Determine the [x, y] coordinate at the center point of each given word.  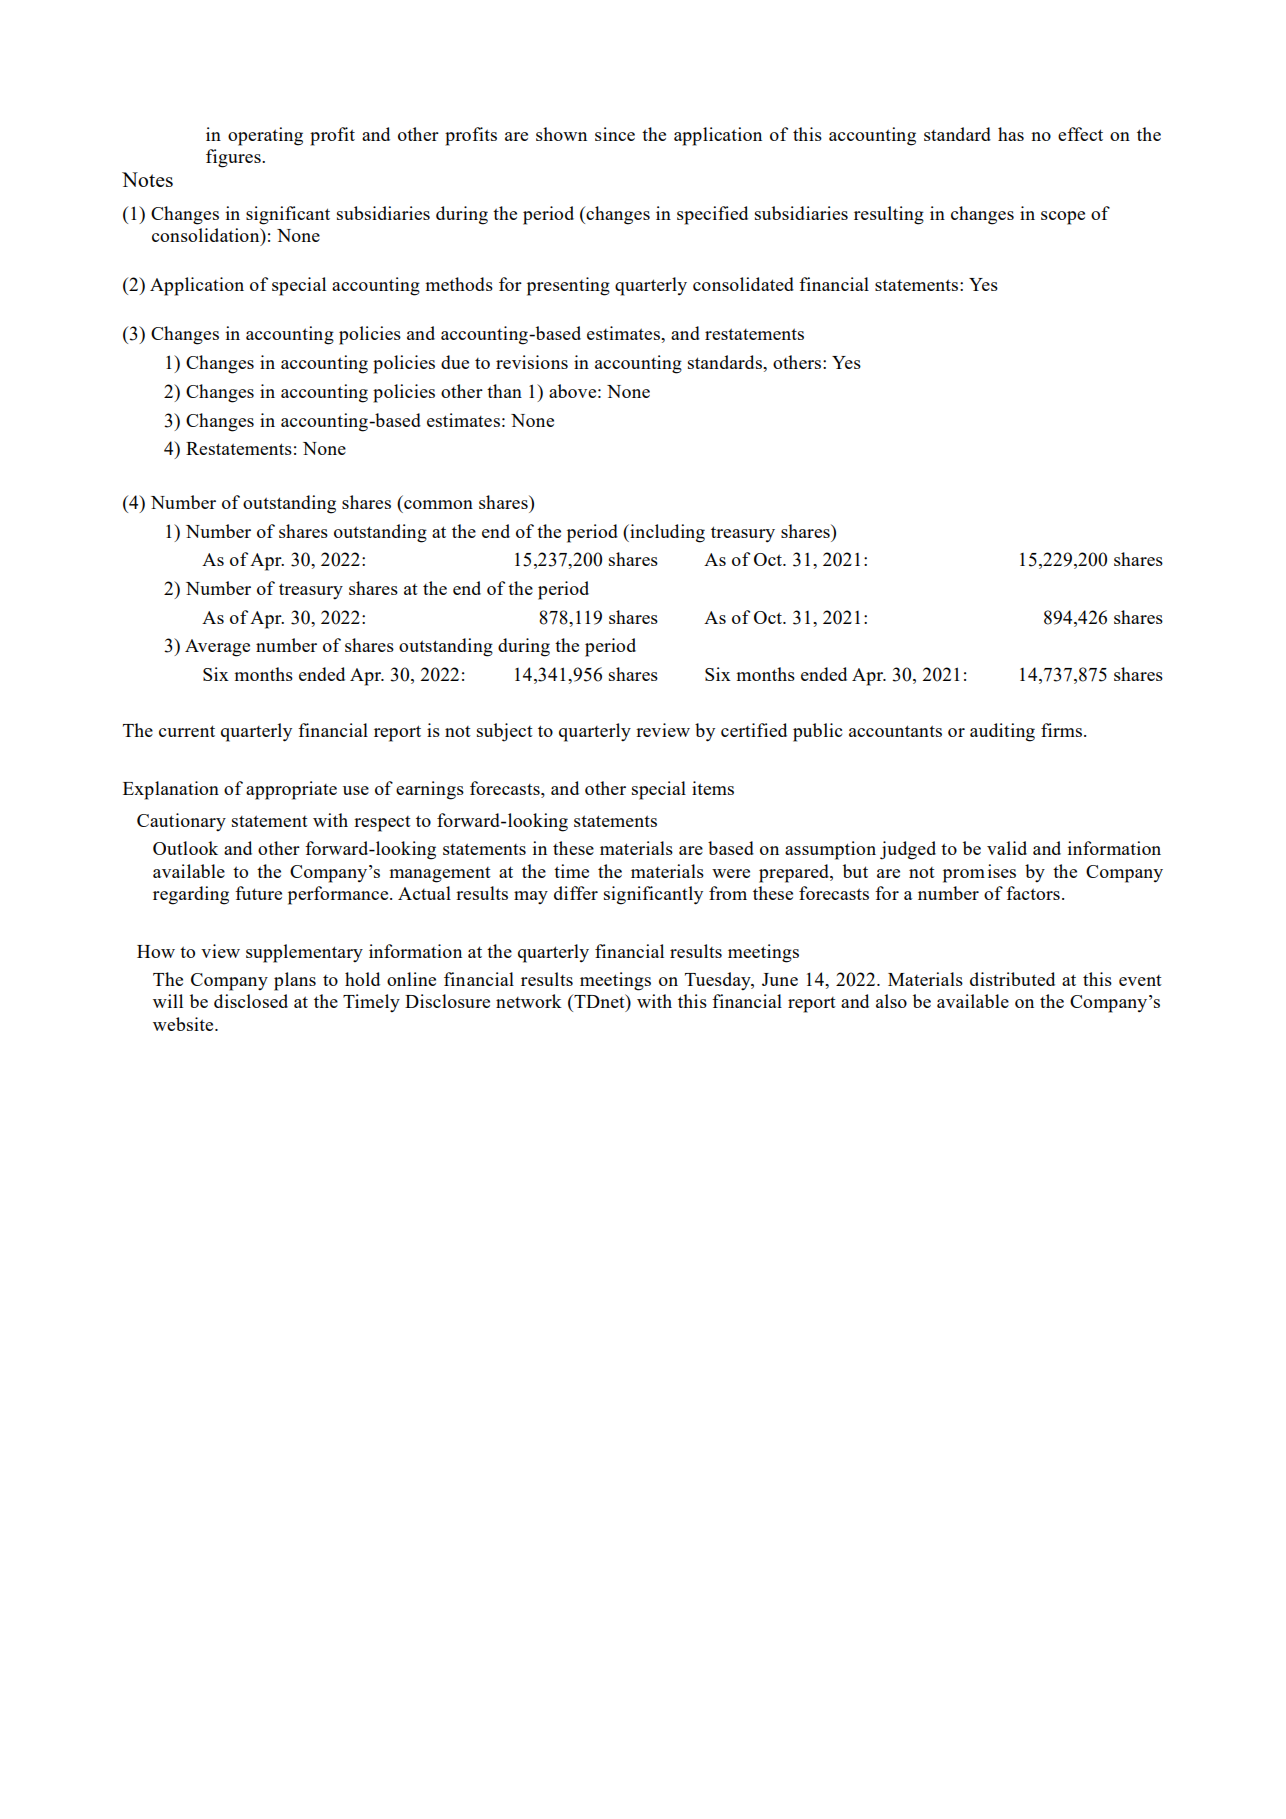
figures [234, 158]
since [615, 134]
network [529, 1001]
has [1011, 134]
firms [1063, 730]
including [666, 533]
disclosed [251, 1001]
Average [217, 648]
